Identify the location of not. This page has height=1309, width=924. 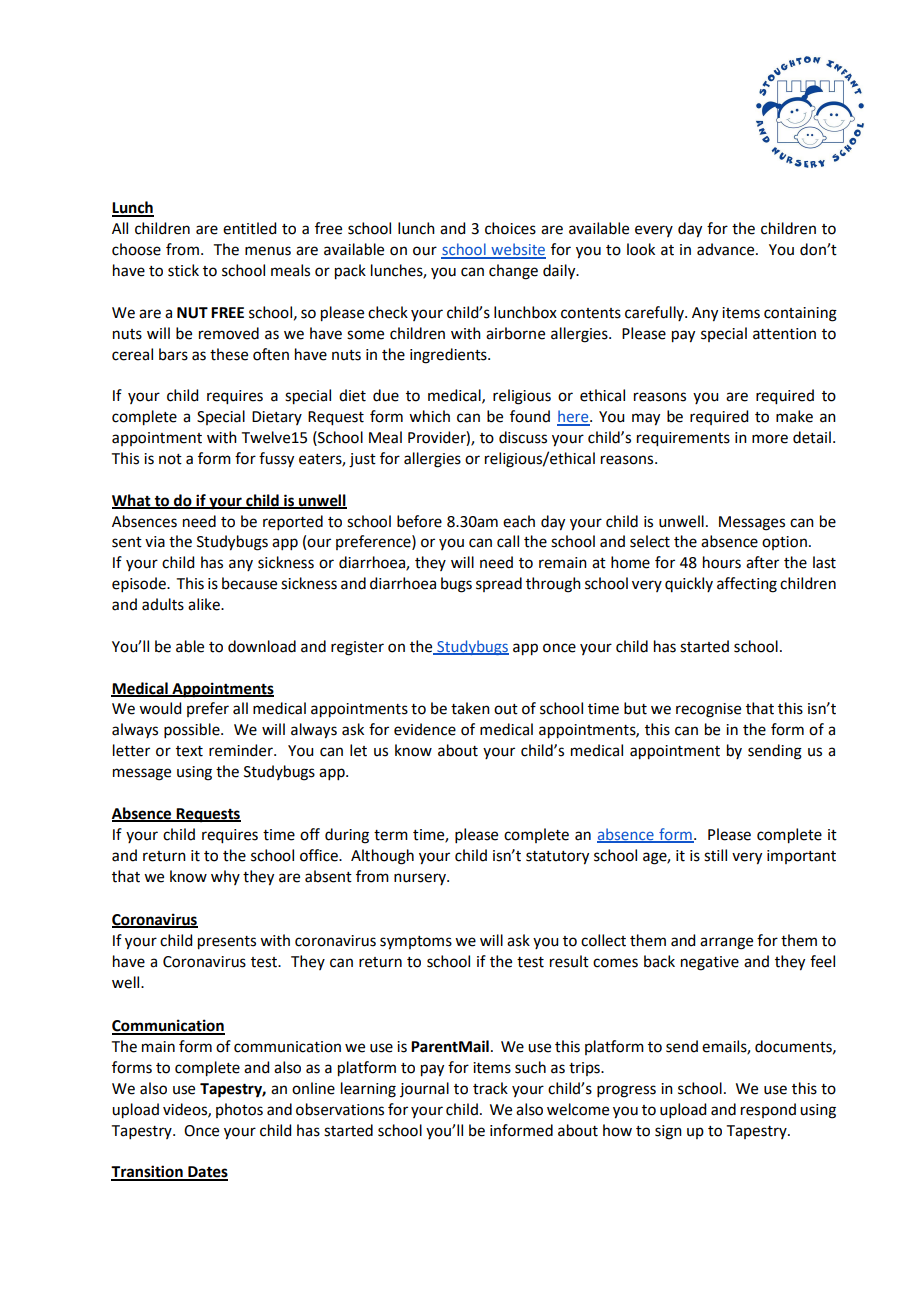
(170, 459).
